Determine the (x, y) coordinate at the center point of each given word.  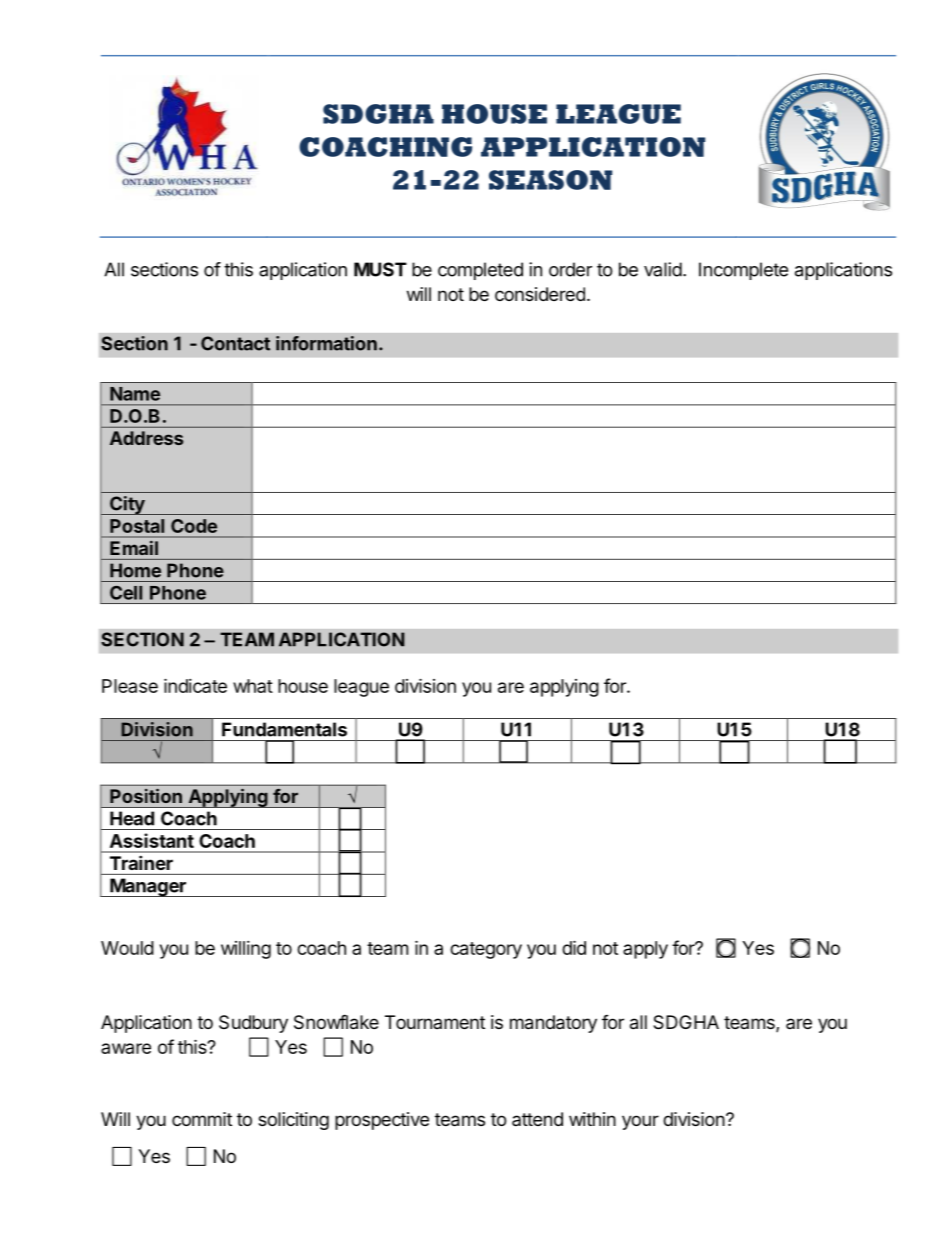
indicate (195, 685)
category (486, 950)
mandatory (553, 1024)
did (574, 947)
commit (202, 1119)
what (253, 686)
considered (540, 294)
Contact (235, 343)
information (326, 343)
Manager (148, 887)
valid (663, 269)
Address (146, 438)
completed (480, 271)
